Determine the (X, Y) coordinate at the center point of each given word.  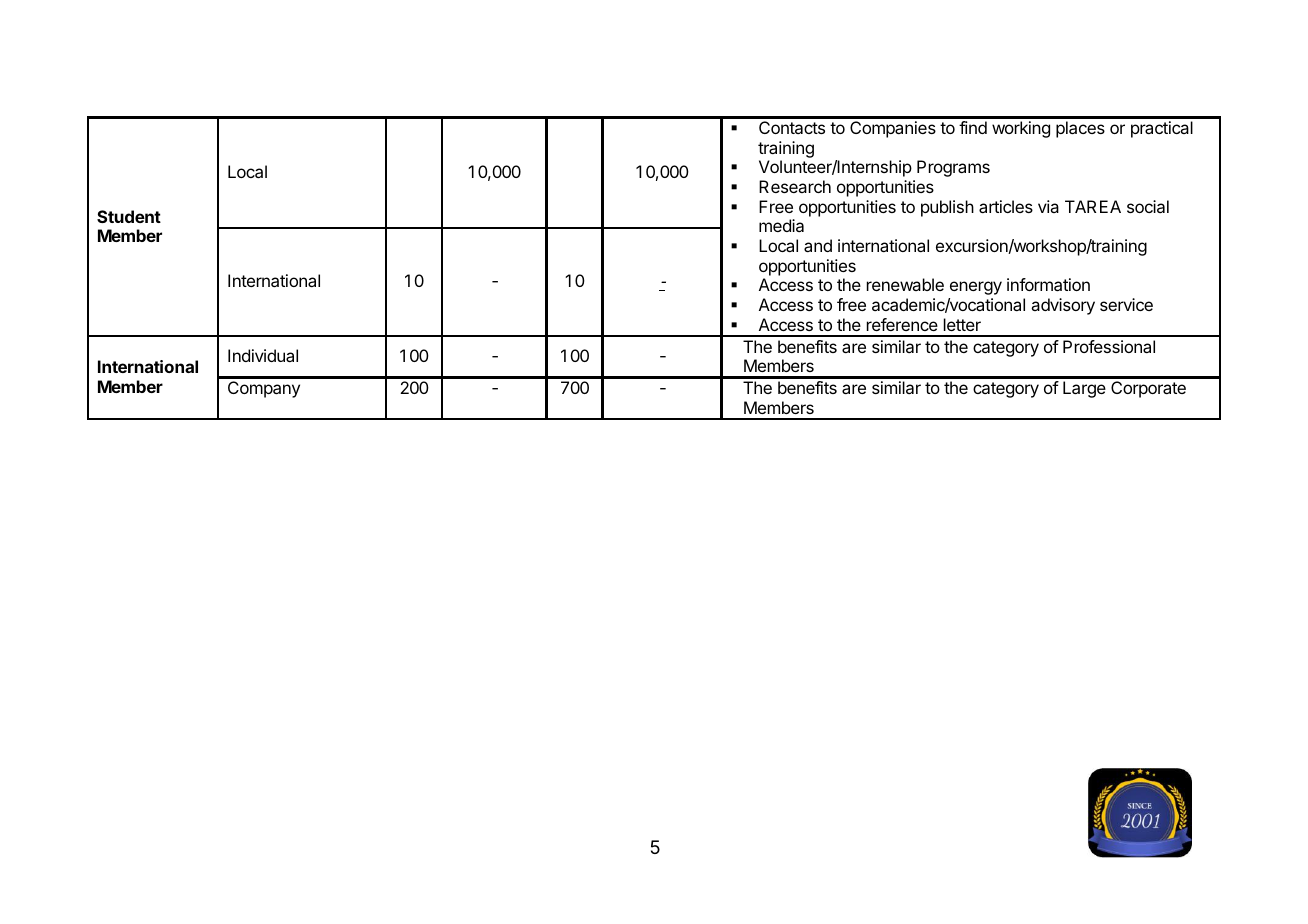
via (1048, 206)
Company (264, 389)
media (781, 225)
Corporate (1148, 389)
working (1021, 129)
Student (129, 216)
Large (1084, 389)
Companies (893, 129)
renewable (905, 284)
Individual (263, 355)
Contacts (792, 127)
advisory (1063, 306)
